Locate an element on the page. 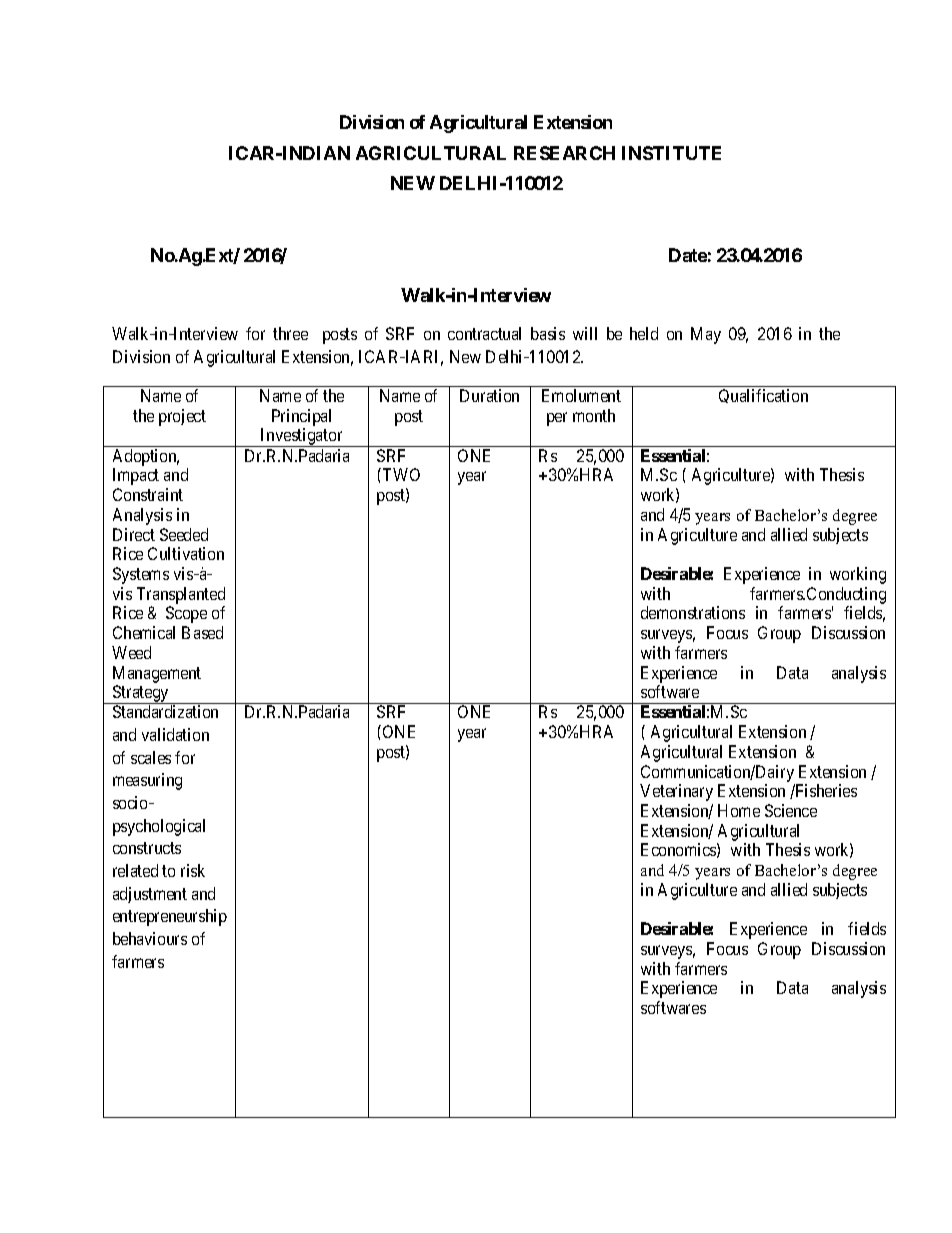  INSTITUTE is located at coordinates (671, 153).
